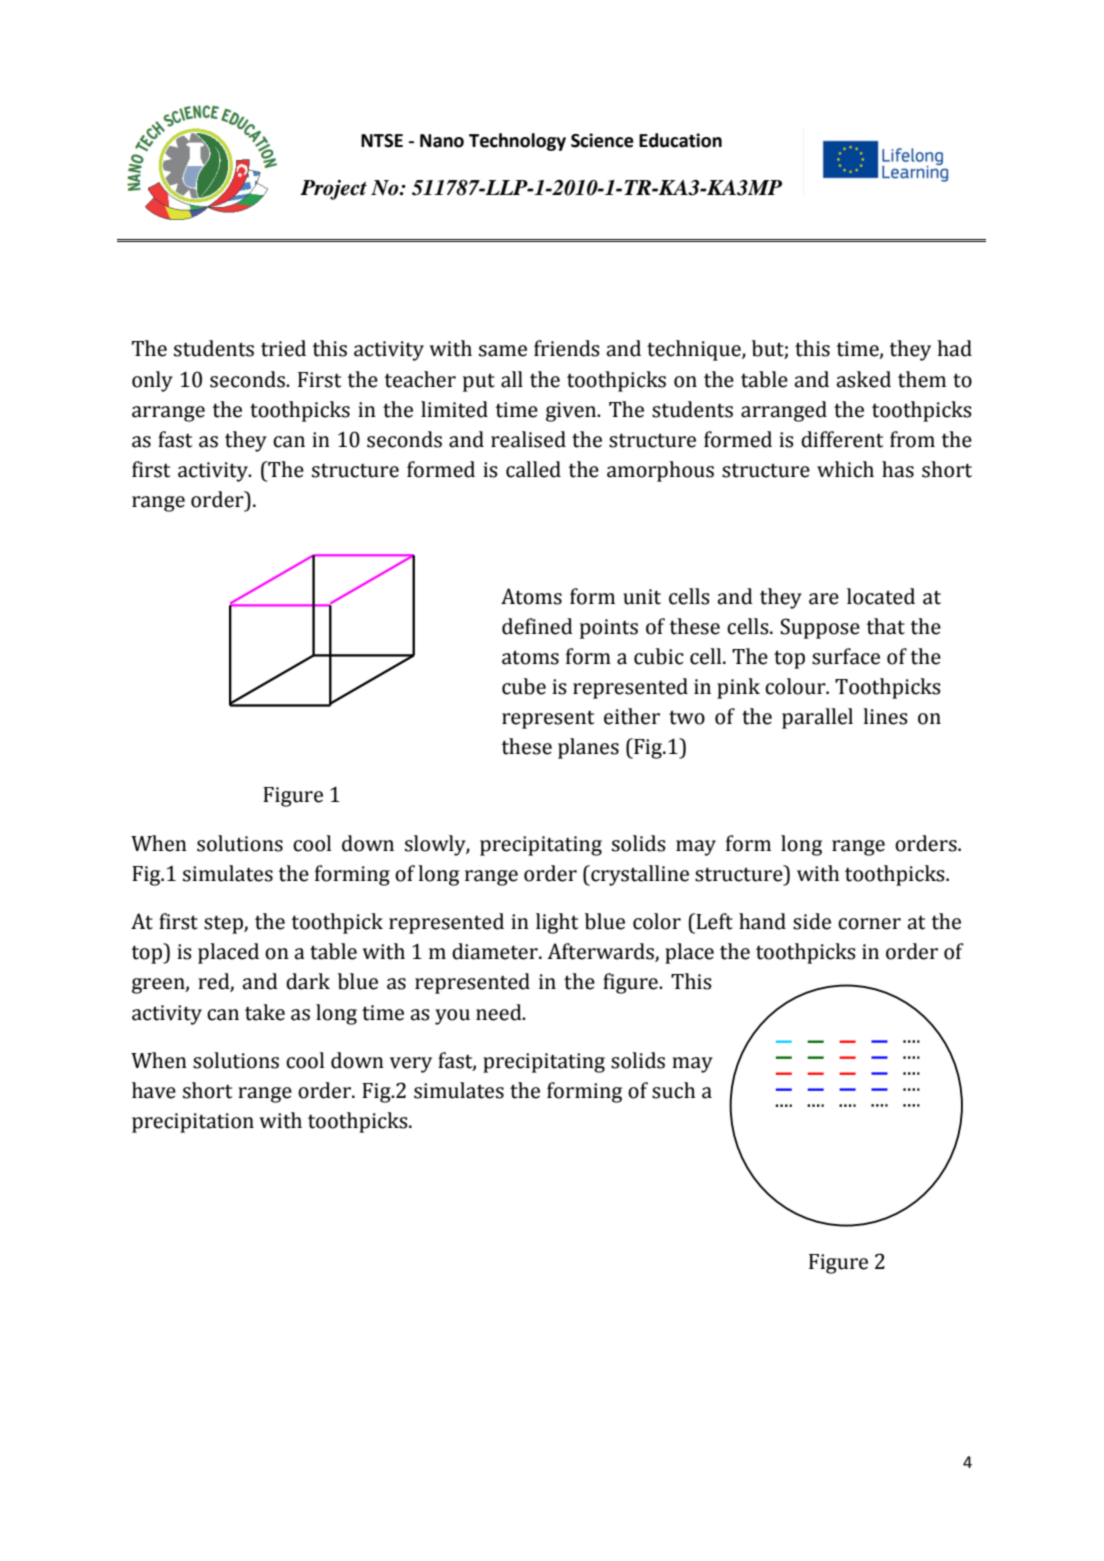  What do you see at coordinates (193, 1123) in the document?
I see `precipitation` at bounding box center [193, 1123].
